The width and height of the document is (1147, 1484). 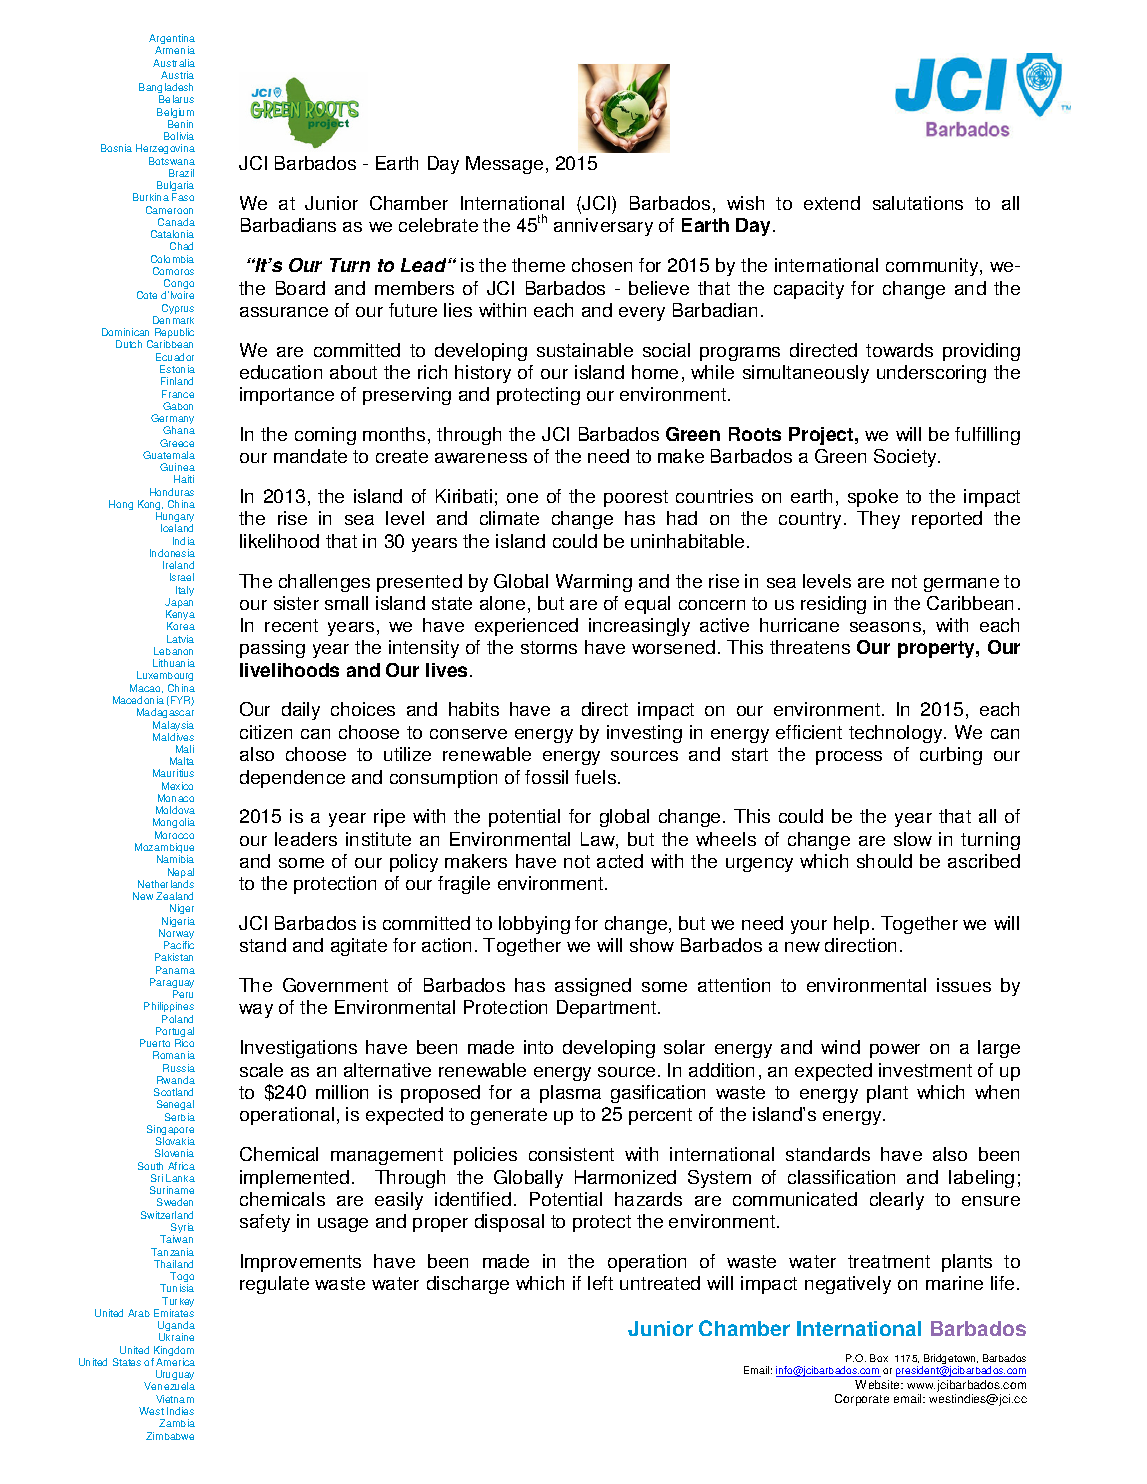 I want to click on Vietnam, so click(x=175, y=1399).
